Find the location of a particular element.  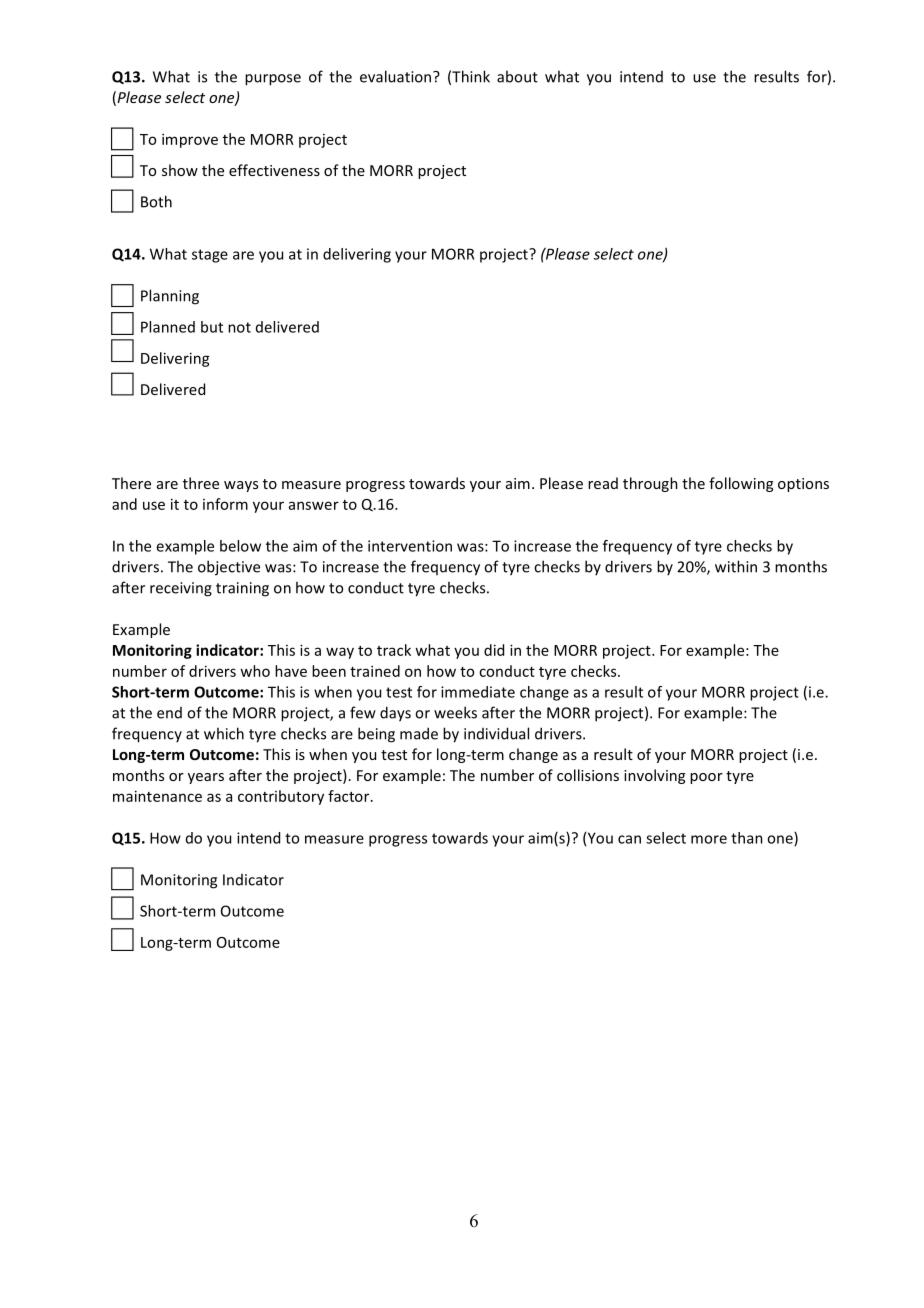

about is located at coordinates (517, 76).
